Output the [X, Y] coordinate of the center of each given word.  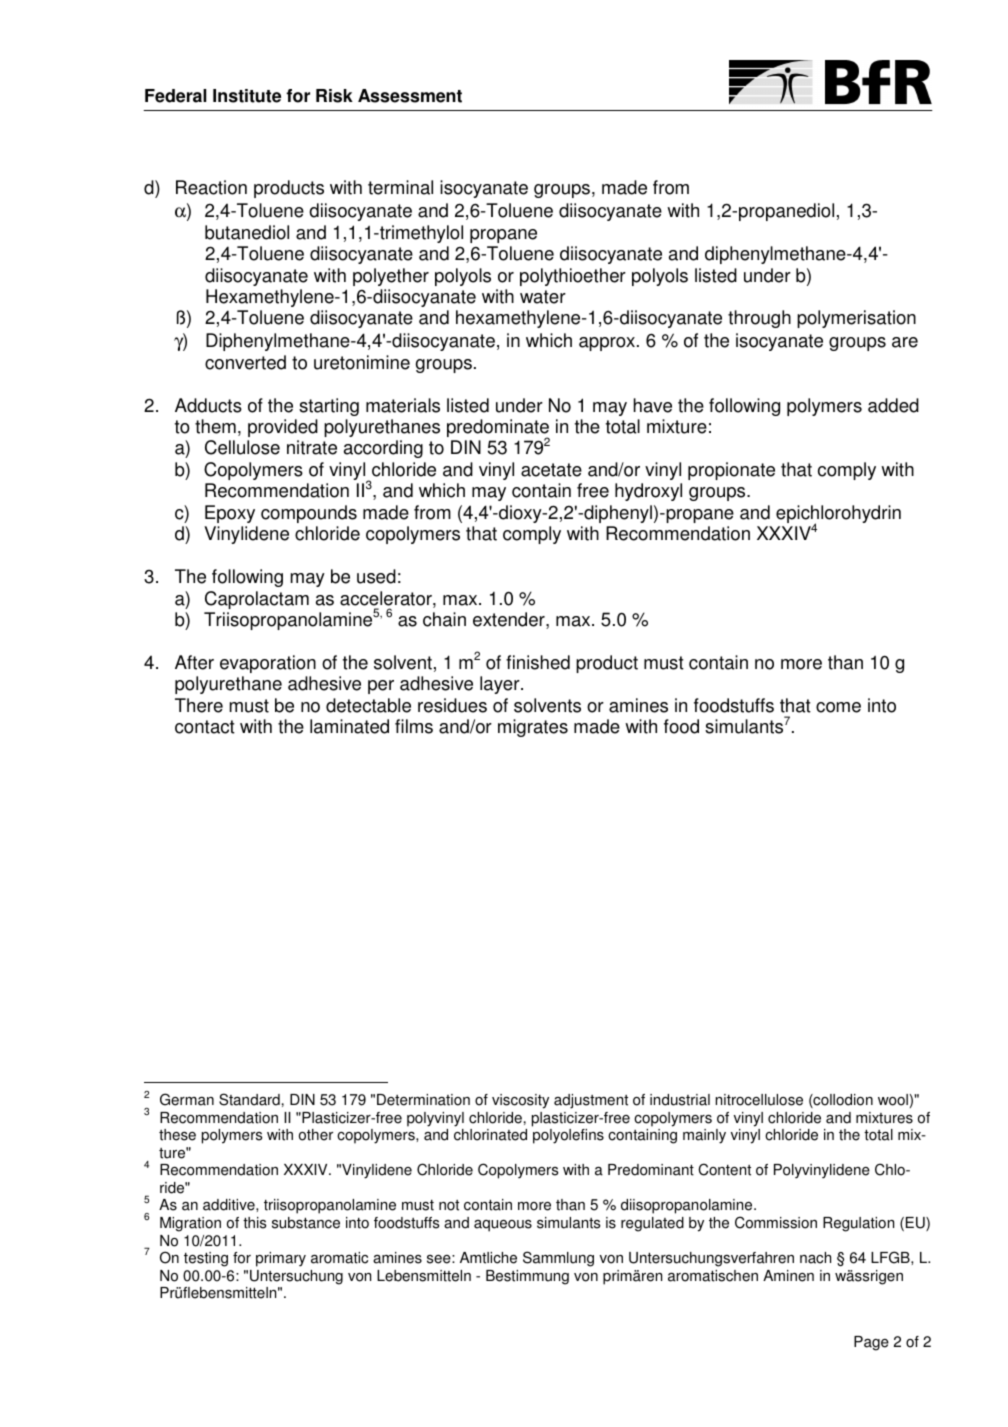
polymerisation [856, 319]
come [838, 707]
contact [205, 727]
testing [206, 1259]
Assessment [410, 96]
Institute [247, 96]
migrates [533, 728]
